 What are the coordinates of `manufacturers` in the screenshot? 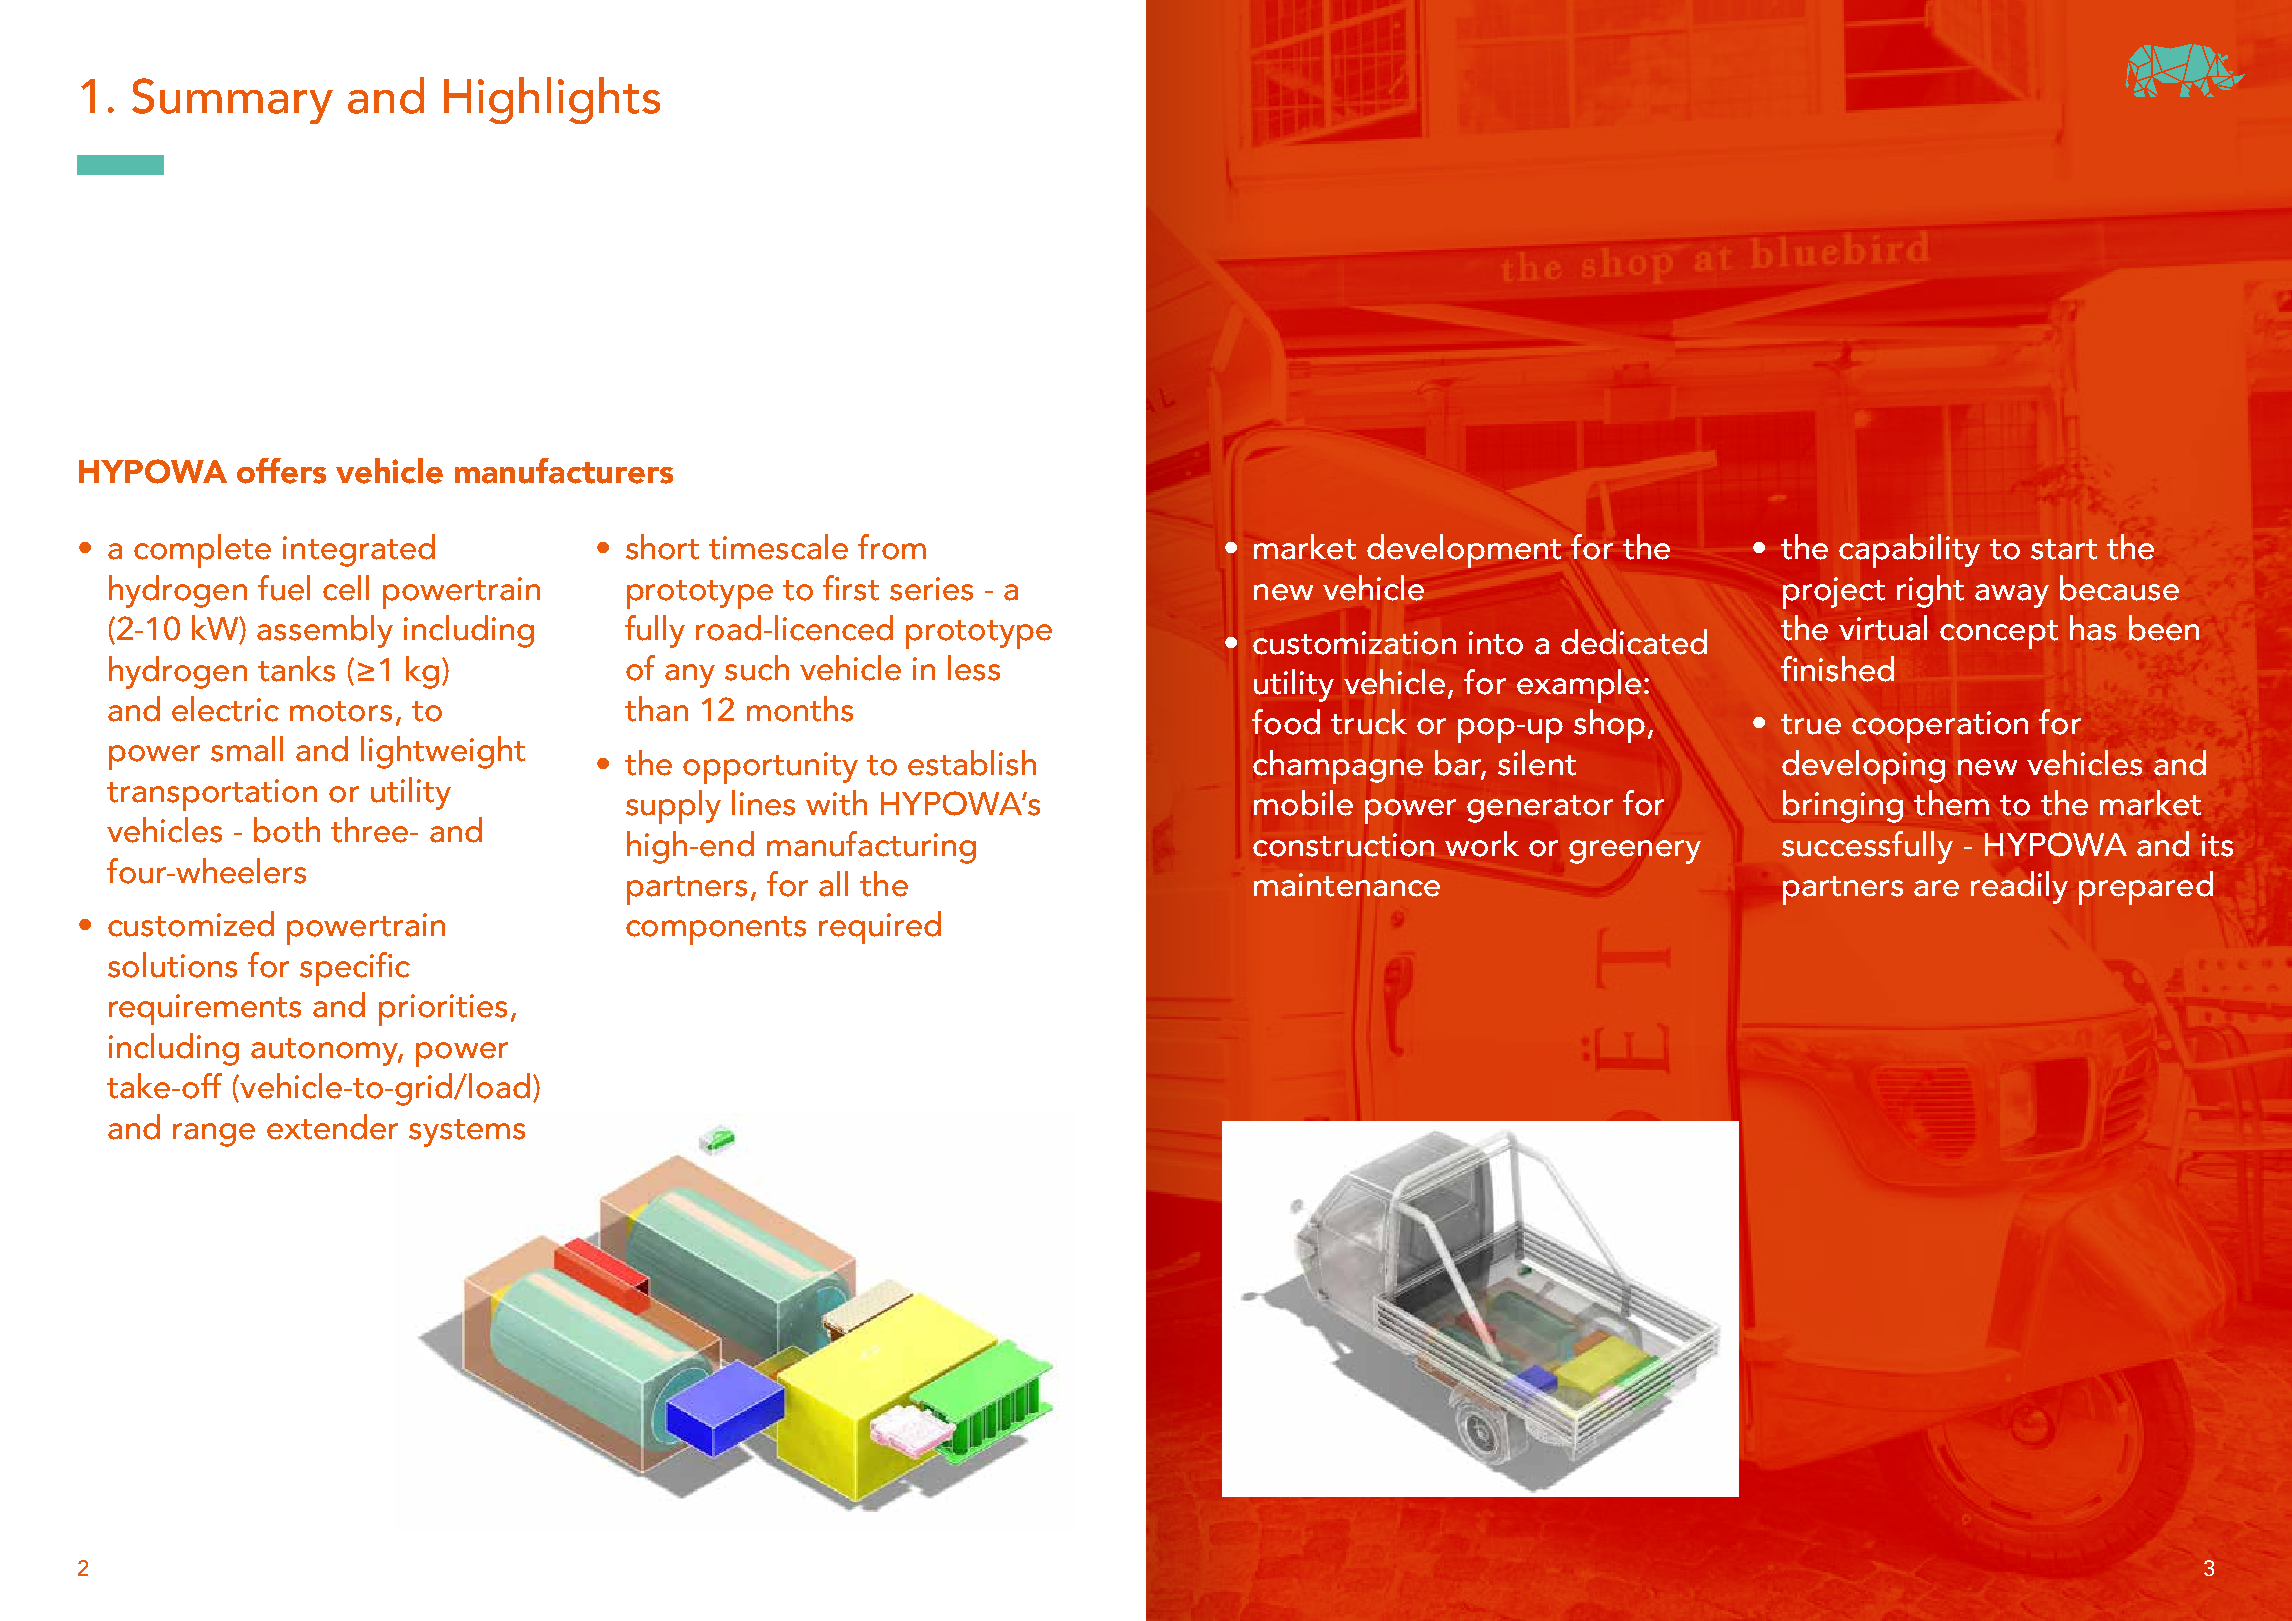 It's located at (564, 471).
